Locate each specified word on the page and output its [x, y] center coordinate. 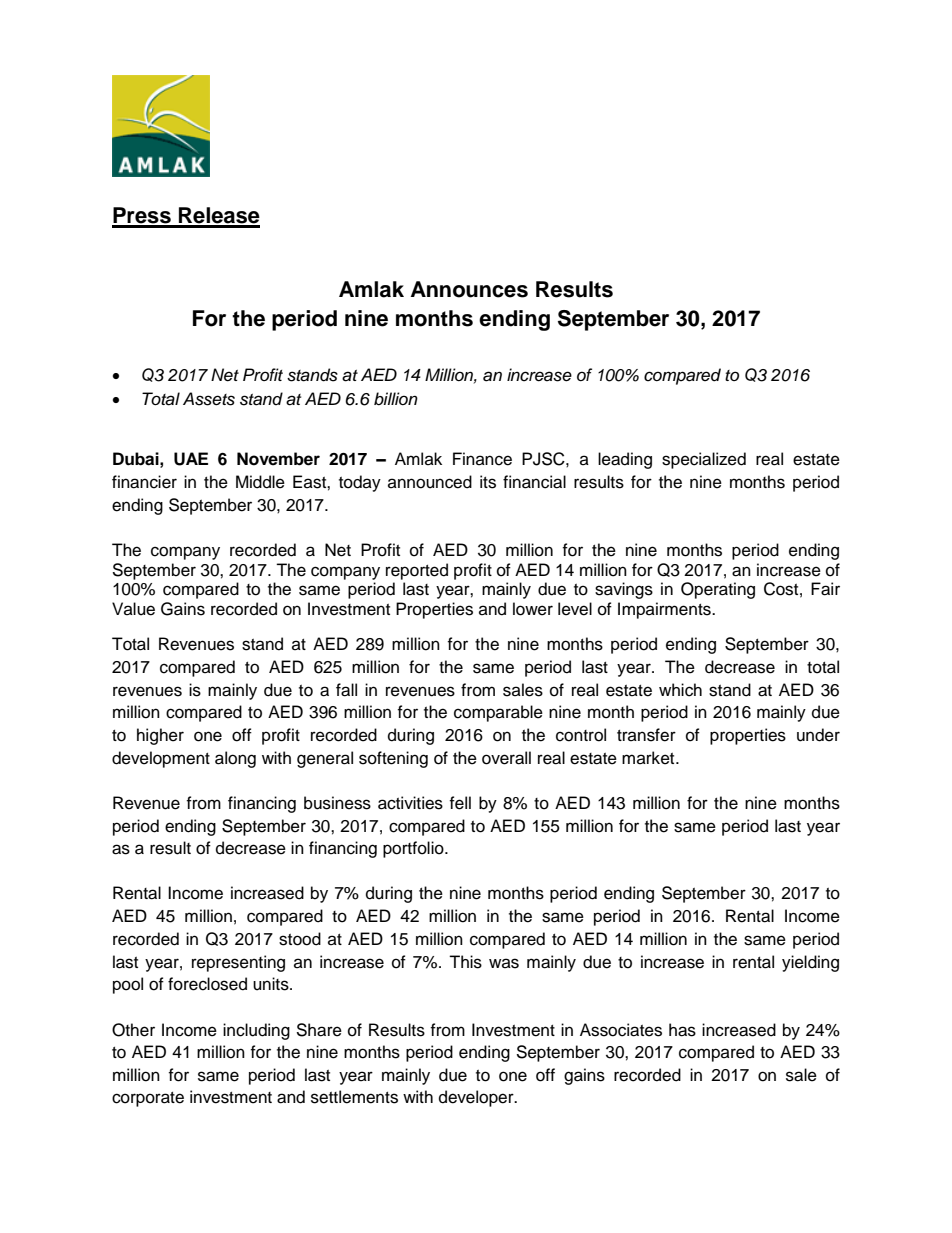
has [682, 1030]
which [680, 690]
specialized [704, 460]
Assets [209, 399]
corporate [148, 1099]
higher [160, 736]
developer [477, 1098]
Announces [469, 289]
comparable [498, 713]
